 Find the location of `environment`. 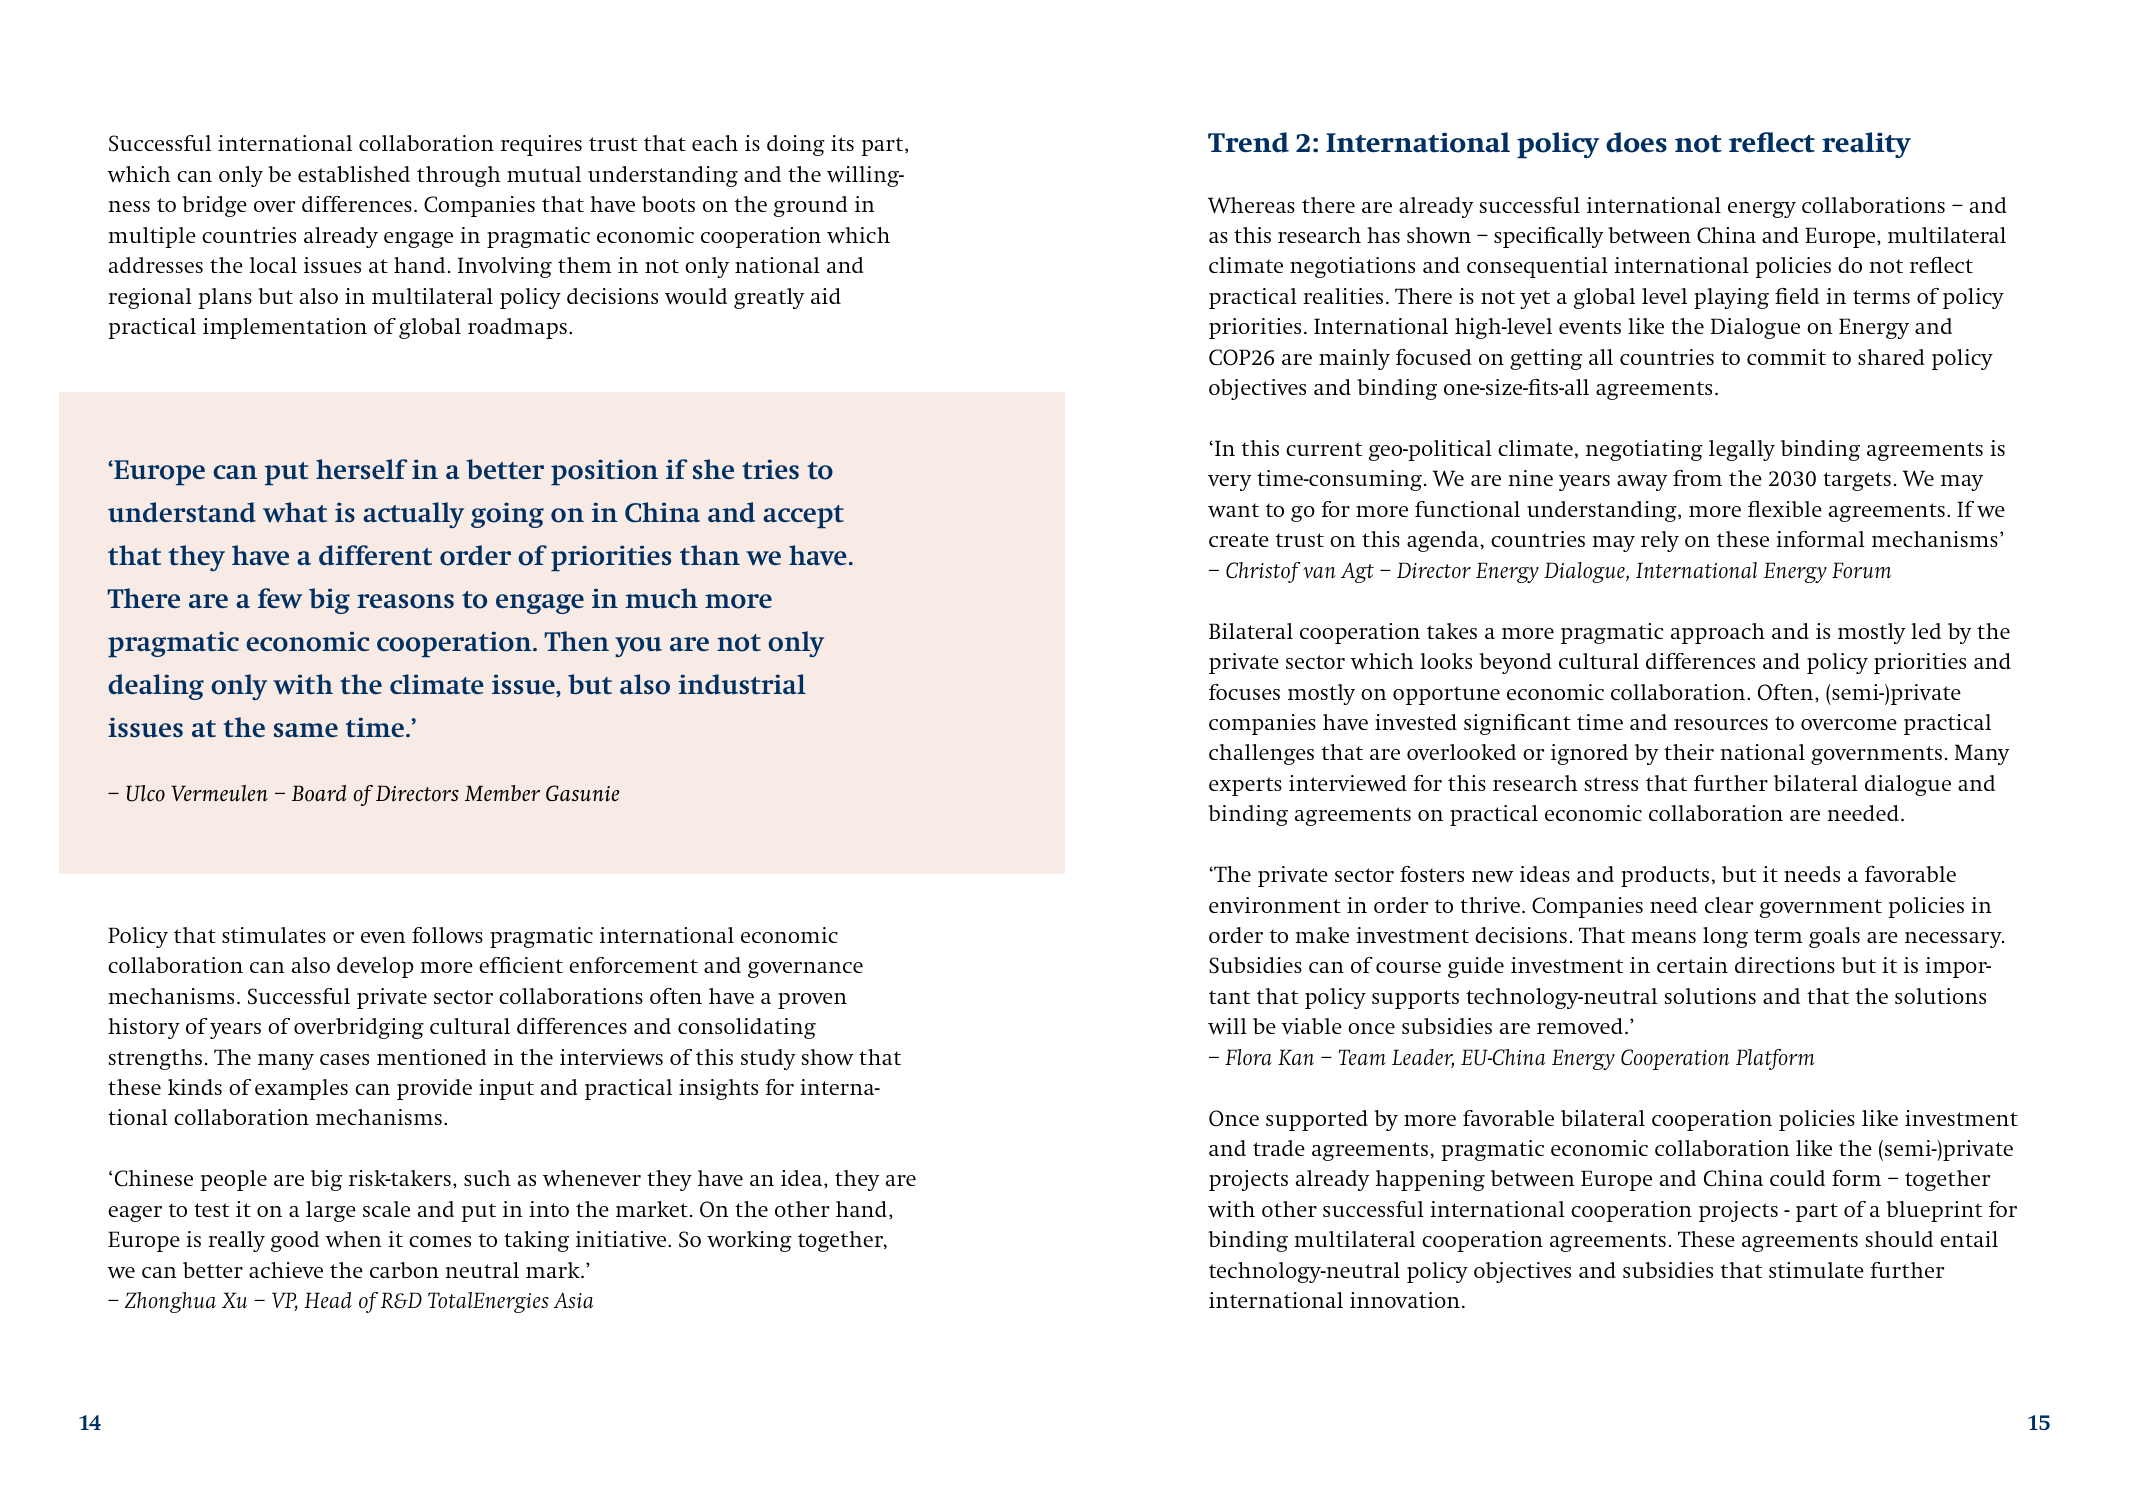

environment is located at coordinates (1275, 905).
